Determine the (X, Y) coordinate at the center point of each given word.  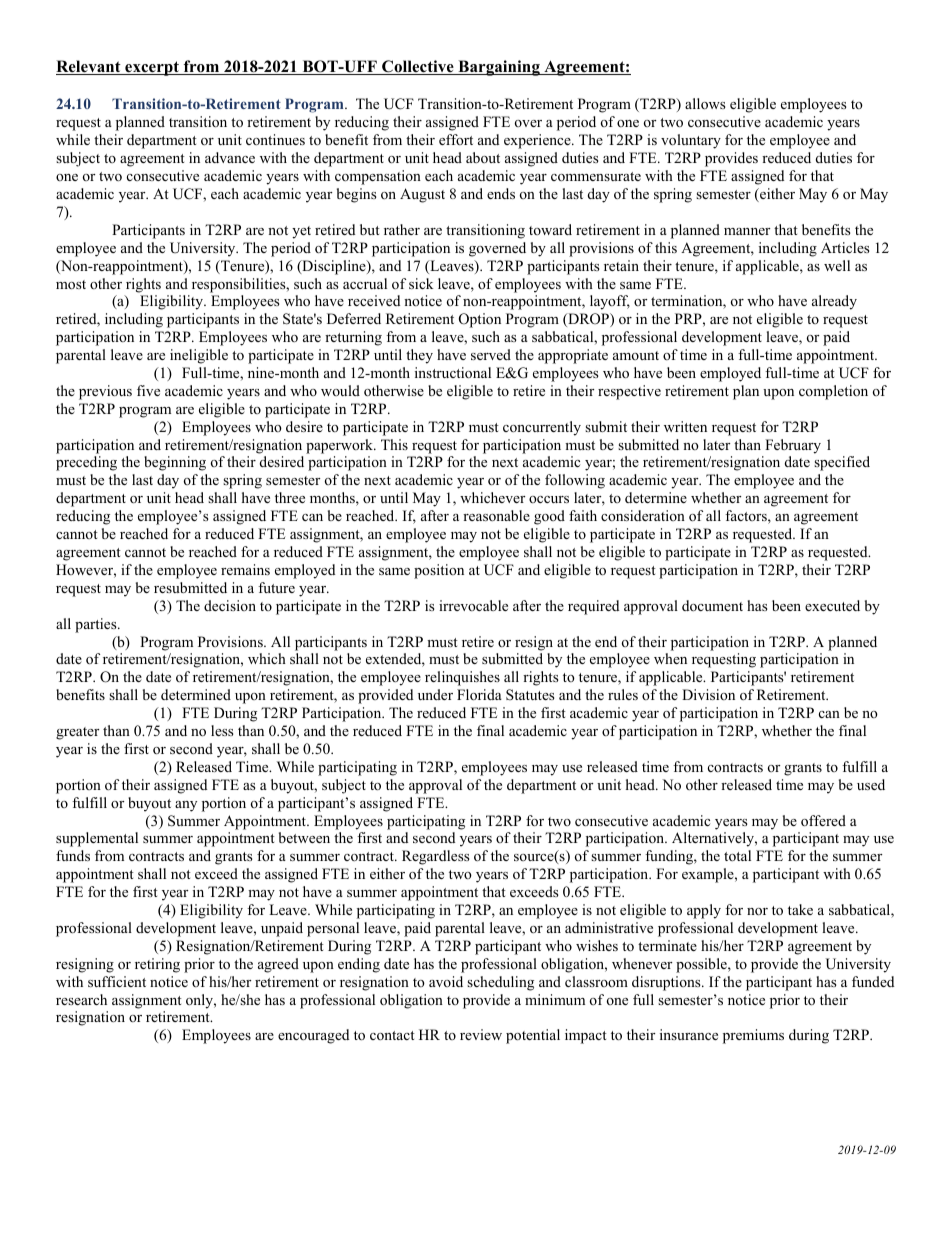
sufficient (117, 981)
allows (705, 103)
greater (77, 733)
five (148, 390)
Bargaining (499, 68)
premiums (753, 1036)
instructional (453, 372)
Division (708, 694)
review (481, 1034)
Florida (479, 694)
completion (833, 392)
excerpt (152, 68)
